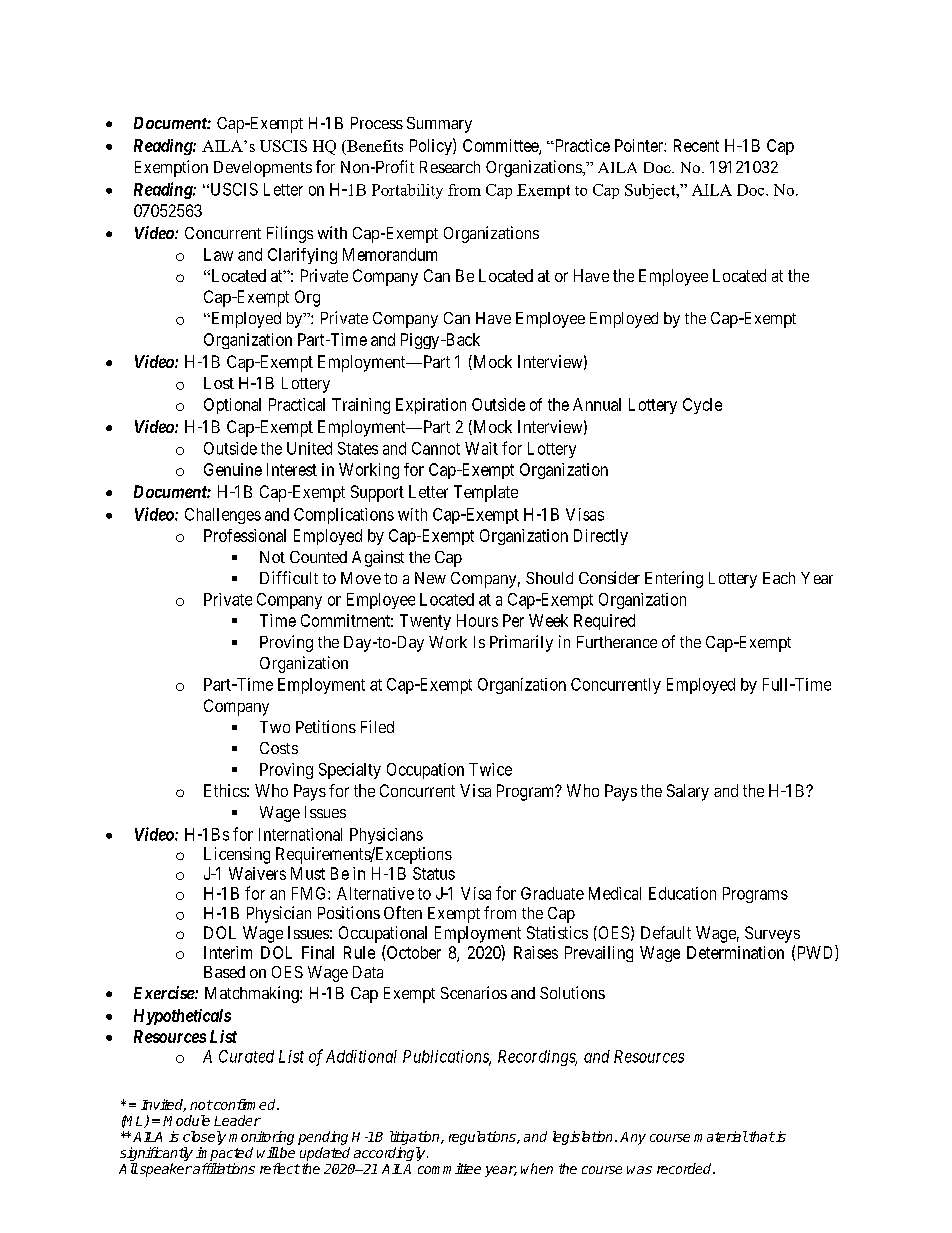  I want to click on Entering, so click(674, 579).
